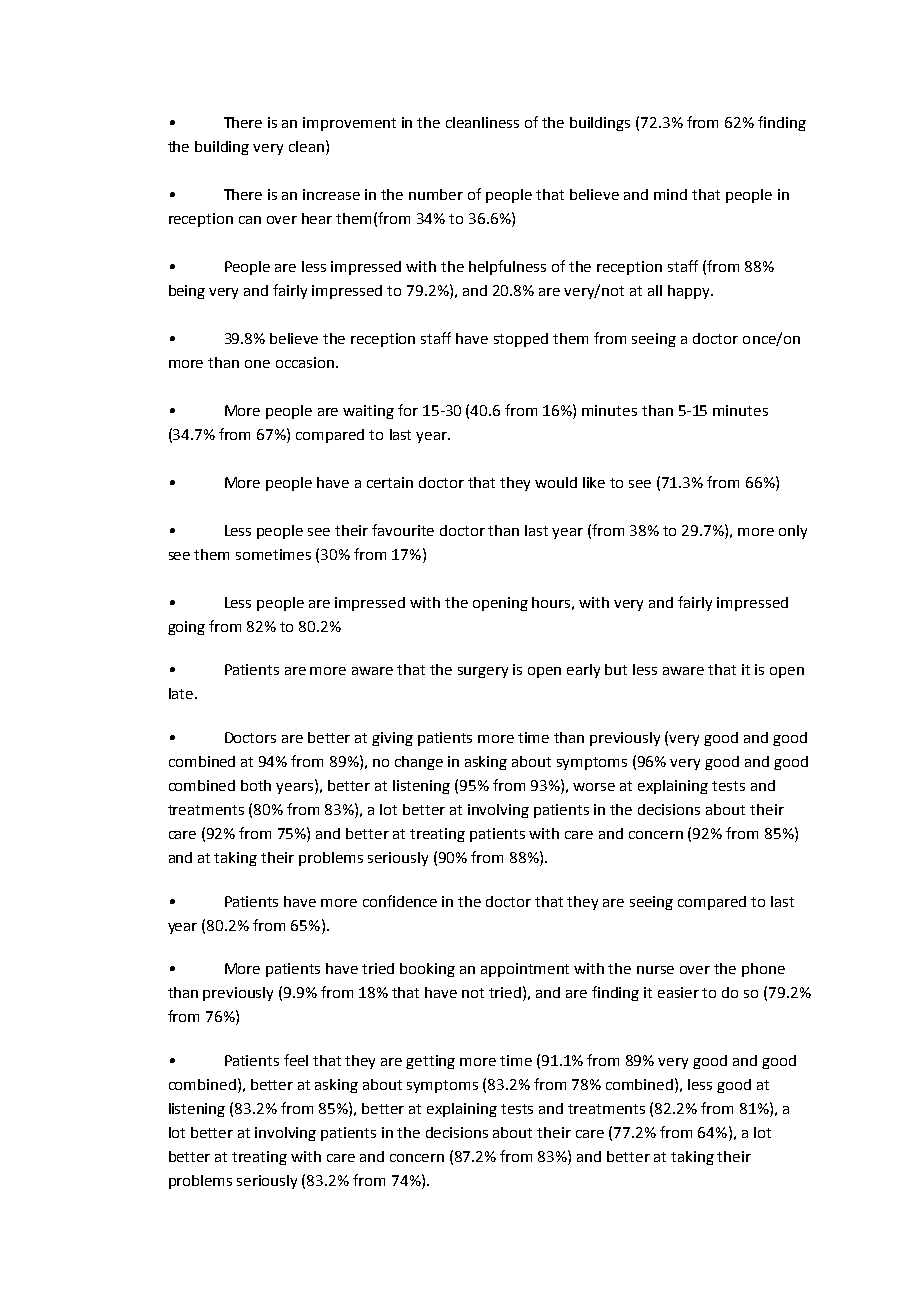 This image has height=1308, width=924. I want to click on going, so click(186, 628).
